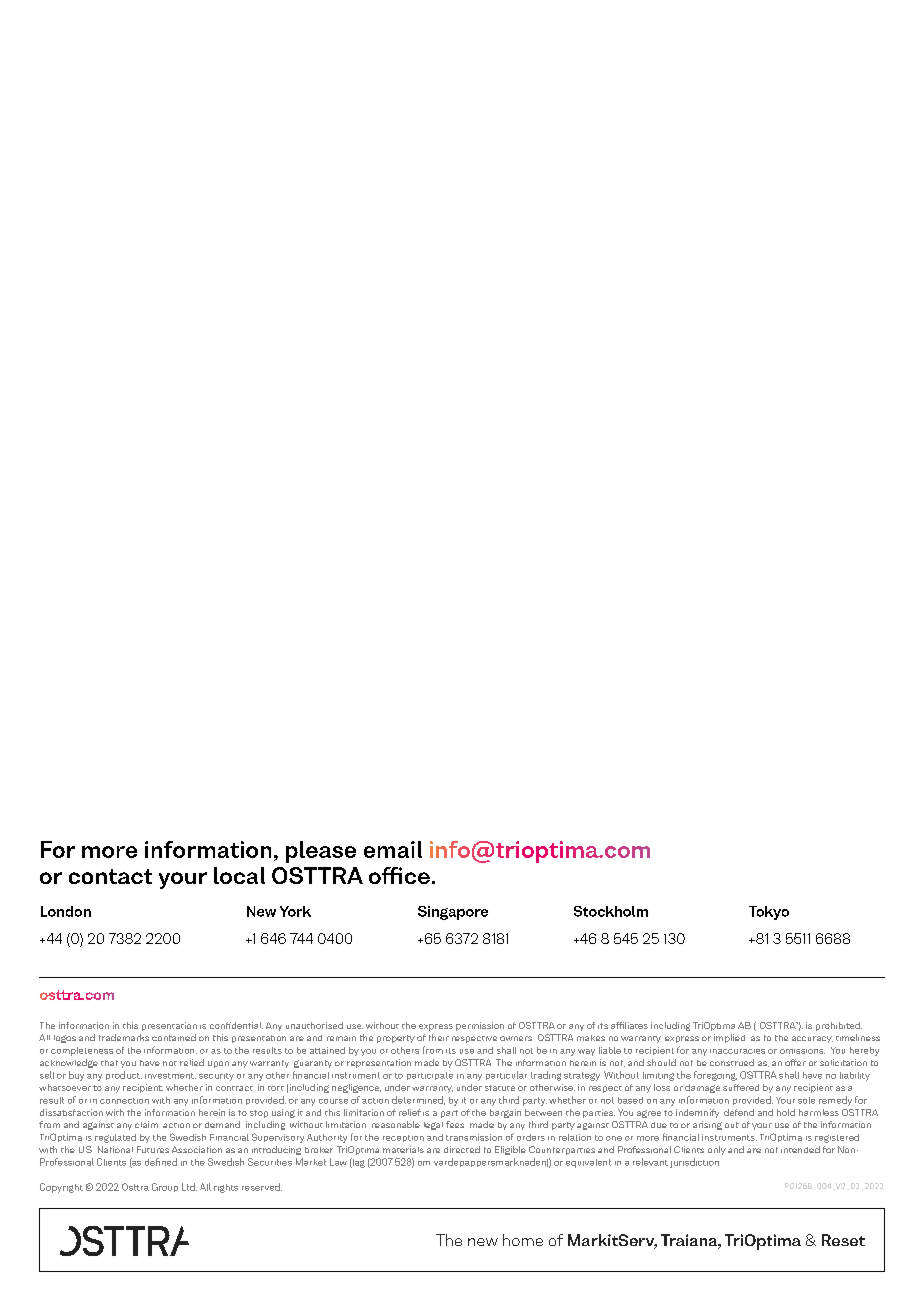  What do you see at coordinates (110, 876) in the screenshot?
I see `contact` at bounding box center [110, 876].
